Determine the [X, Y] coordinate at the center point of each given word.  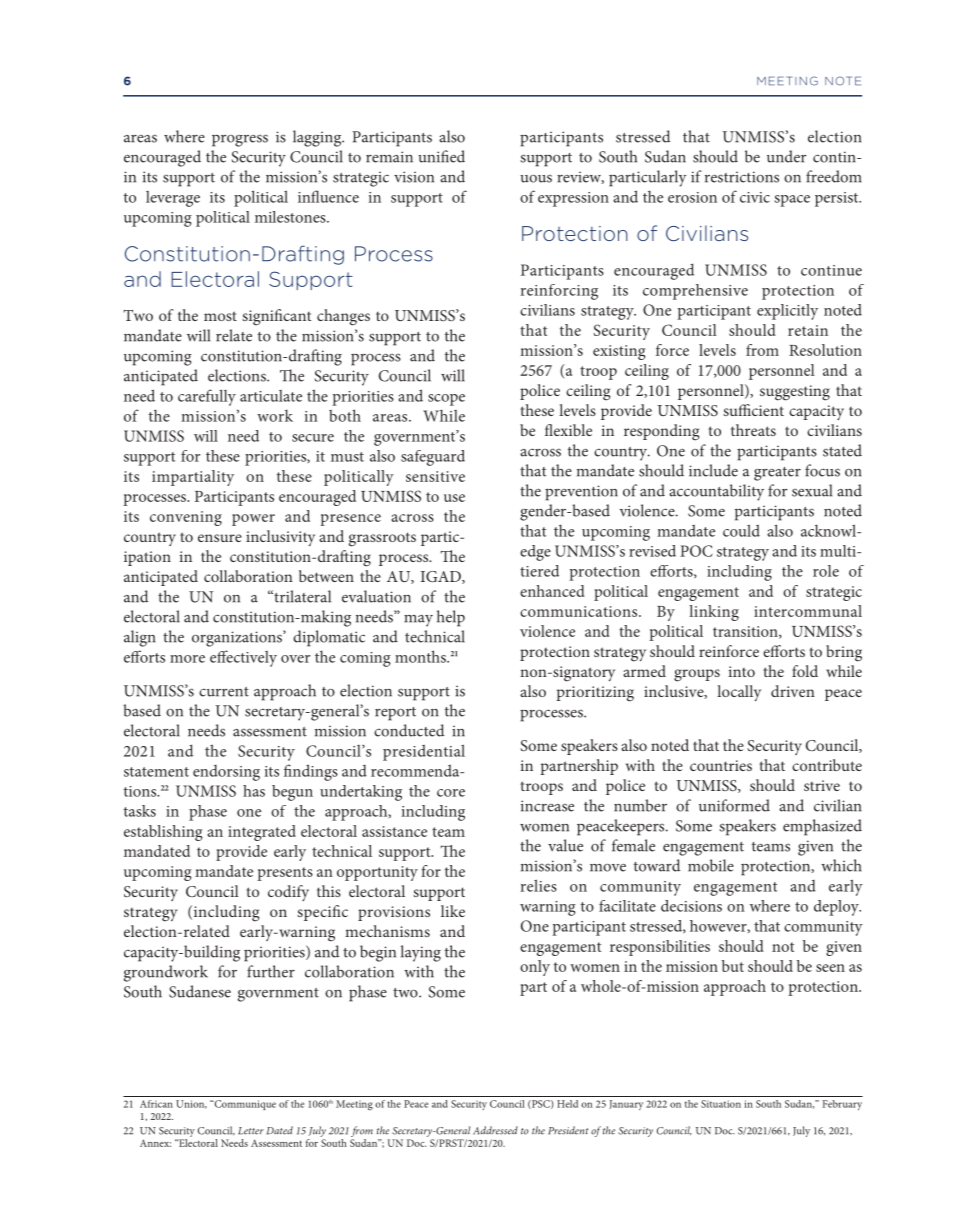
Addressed [495, 1130]
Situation [721, 1104]
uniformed [734, 805]
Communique [244, 1105]
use [454, 498]
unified [441, 156]
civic [755, 197]
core [451, 793]
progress [240, 141]
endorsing [226, 773]
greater [777, 474]
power [253, 520]
